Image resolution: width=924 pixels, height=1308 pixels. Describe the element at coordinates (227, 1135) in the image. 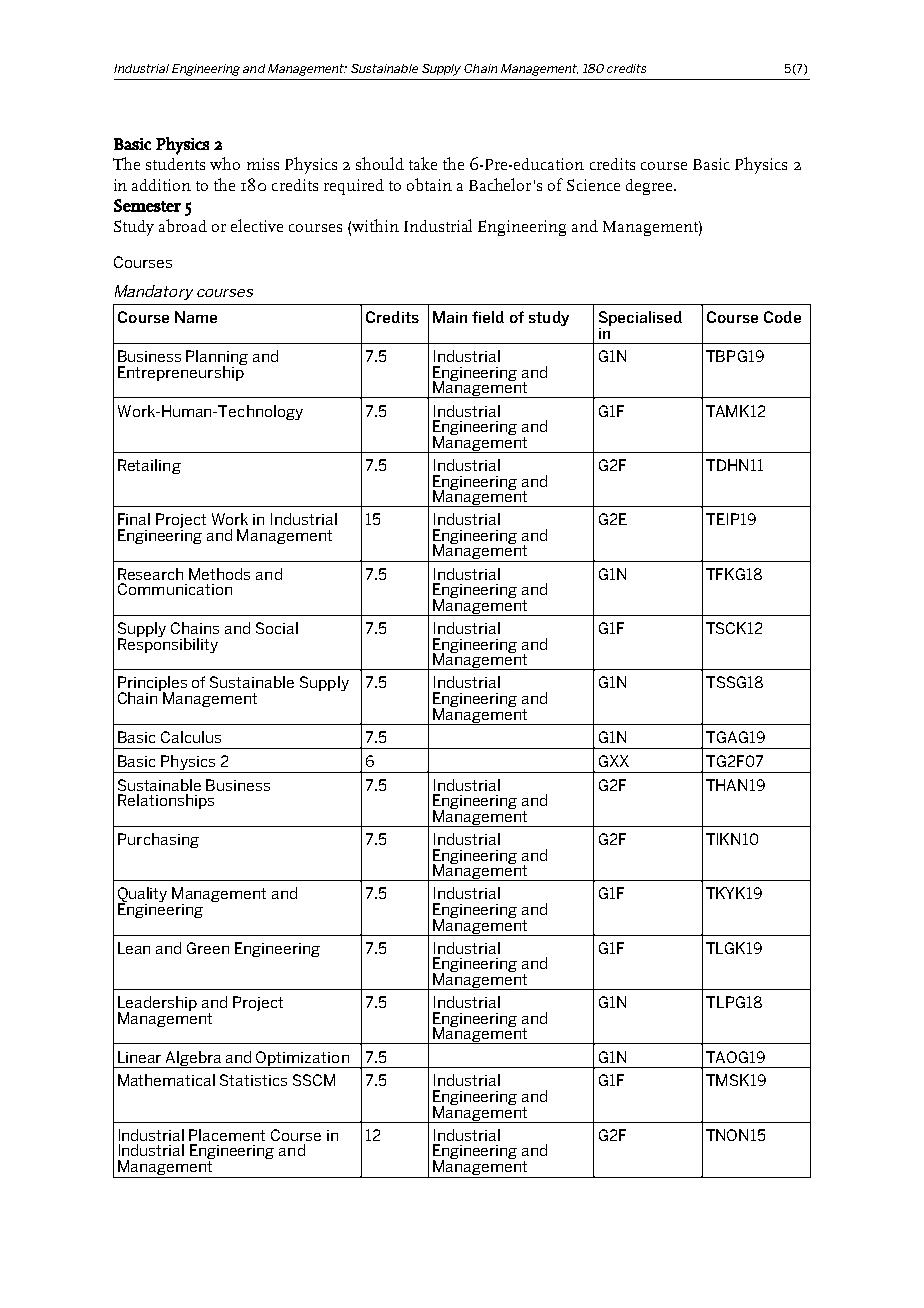

I see `Placement` at that location.
